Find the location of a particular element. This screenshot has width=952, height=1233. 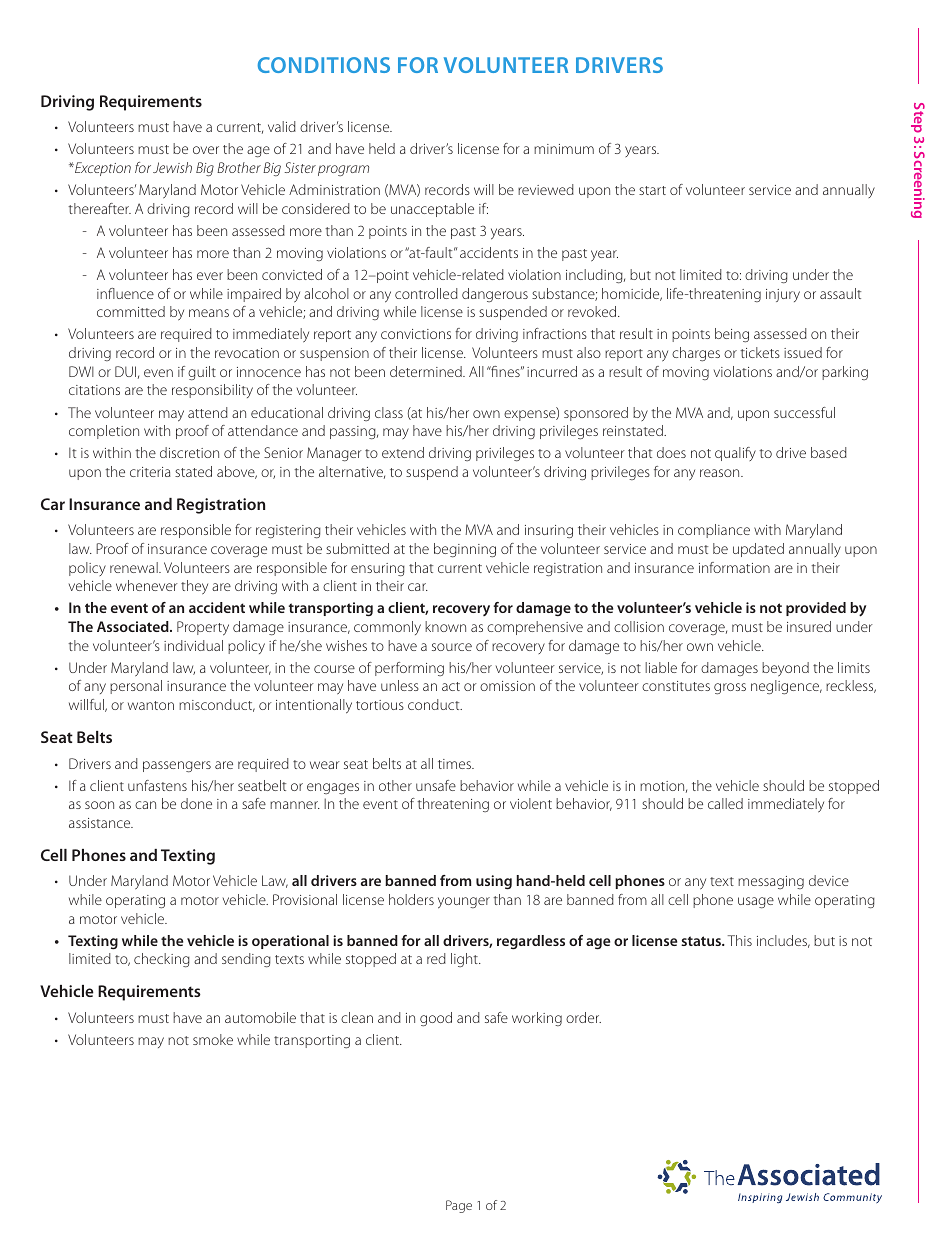

violent is located at coordinates (531, 803).
